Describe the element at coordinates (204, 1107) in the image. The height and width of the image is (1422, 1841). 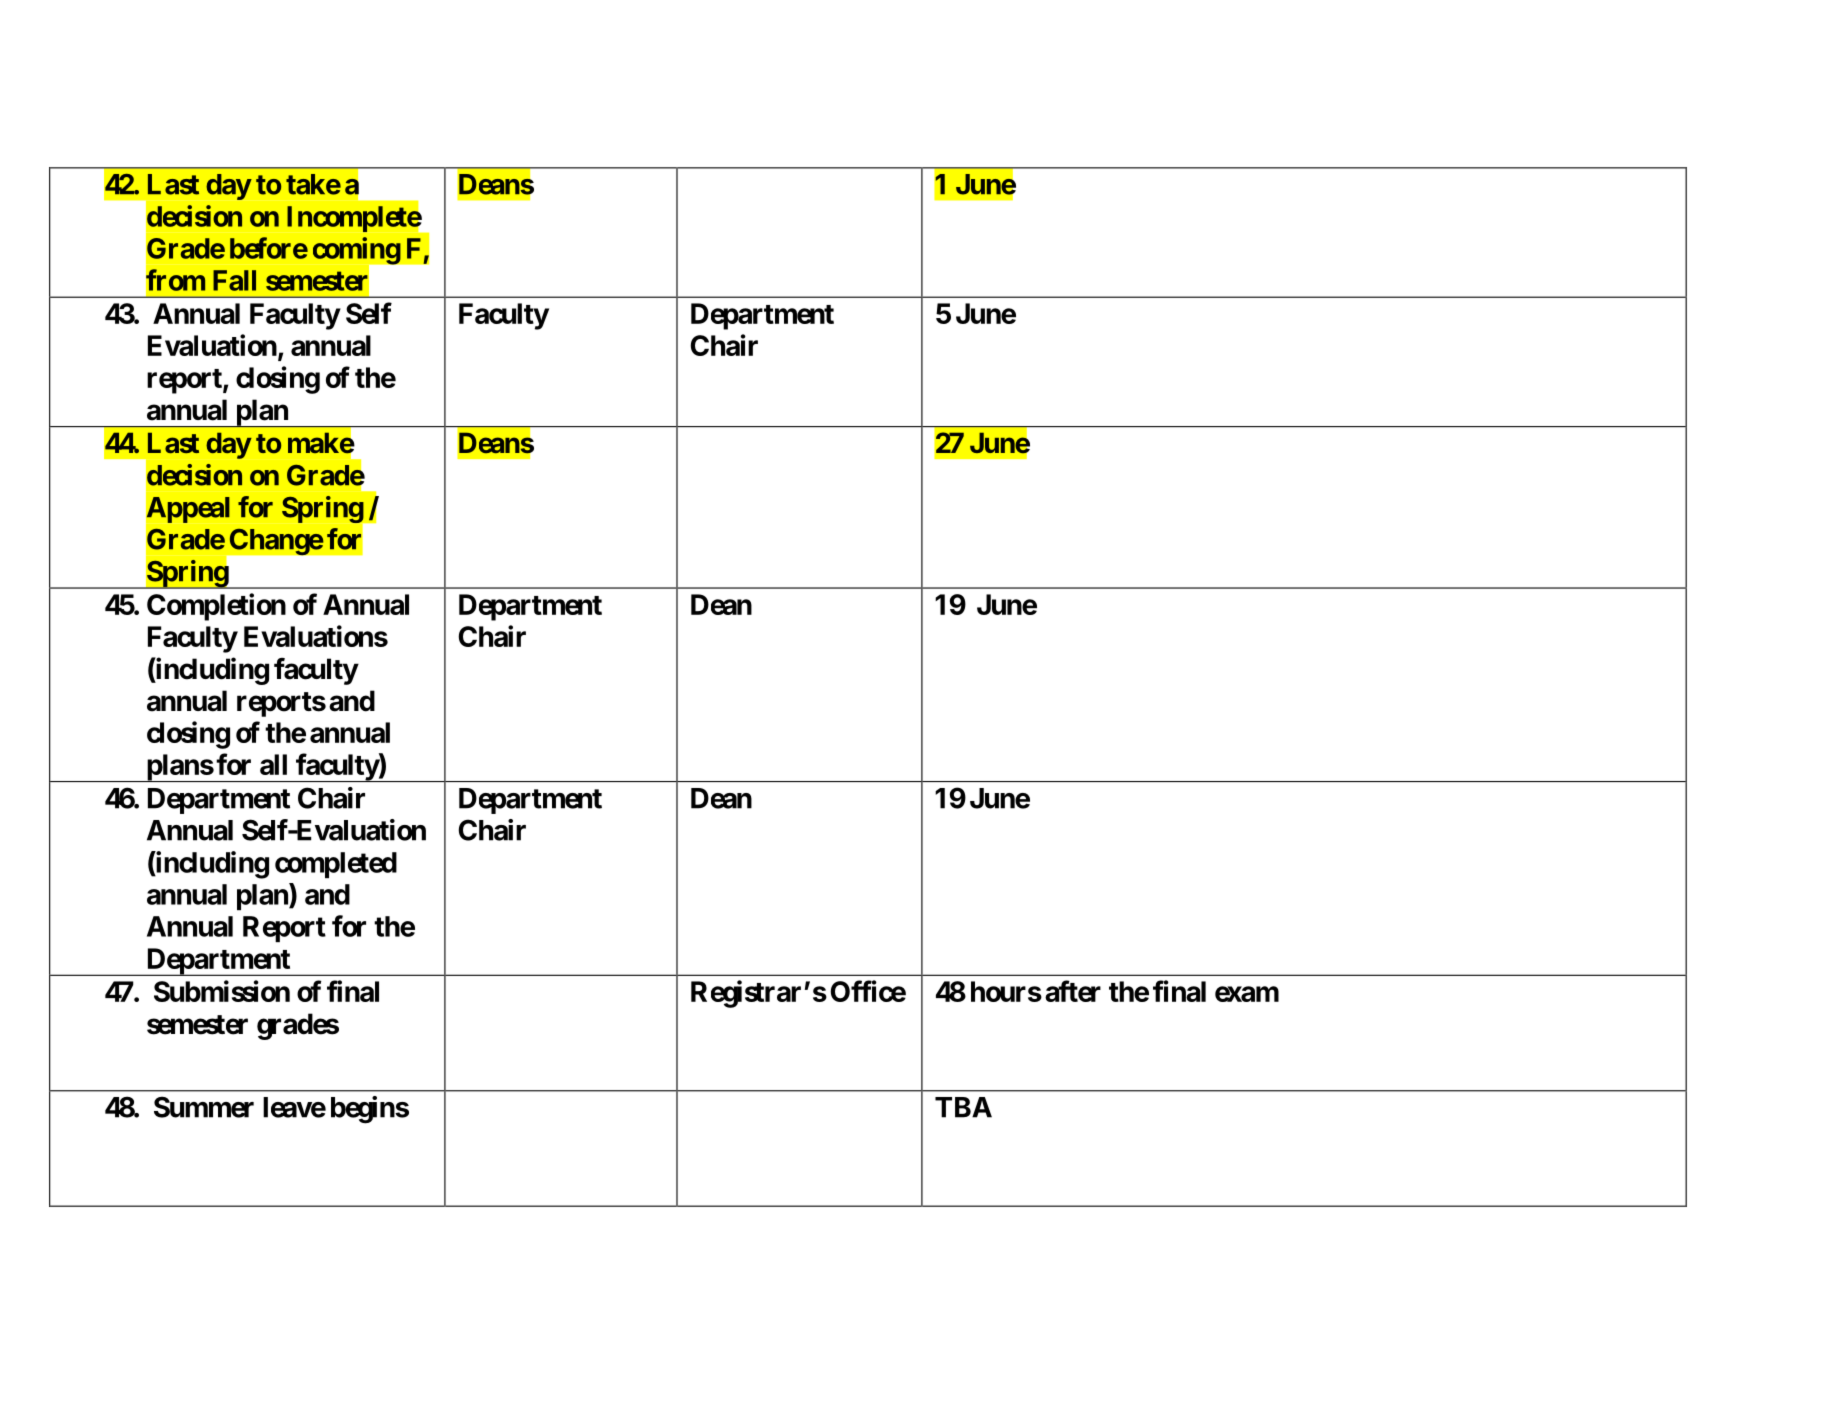
I see `Summer` at that location.
